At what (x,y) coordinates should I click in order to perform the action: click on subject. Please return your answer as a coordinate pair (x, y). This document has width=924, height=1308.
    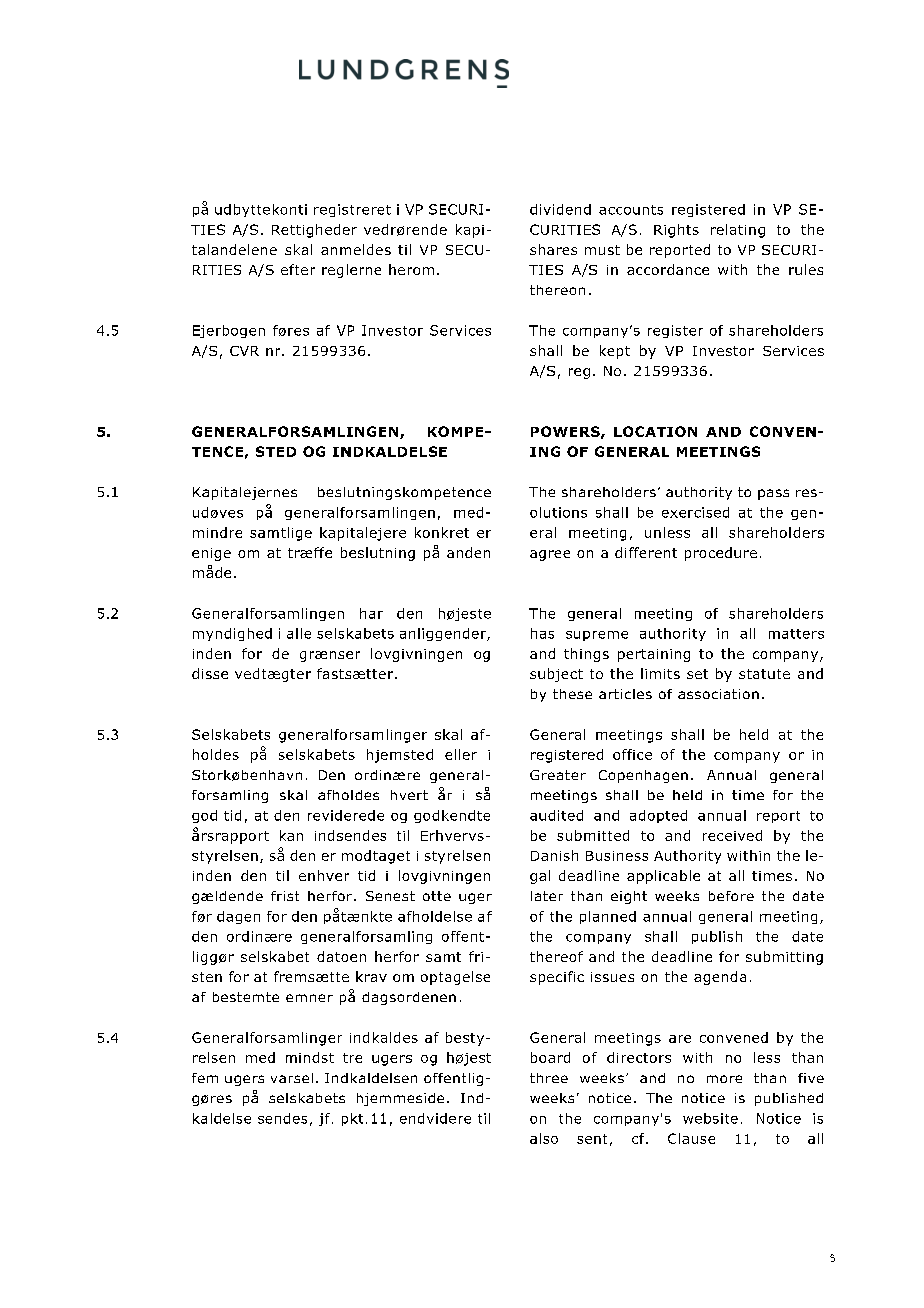
    Looking at the image, I should click on (556, 675).
